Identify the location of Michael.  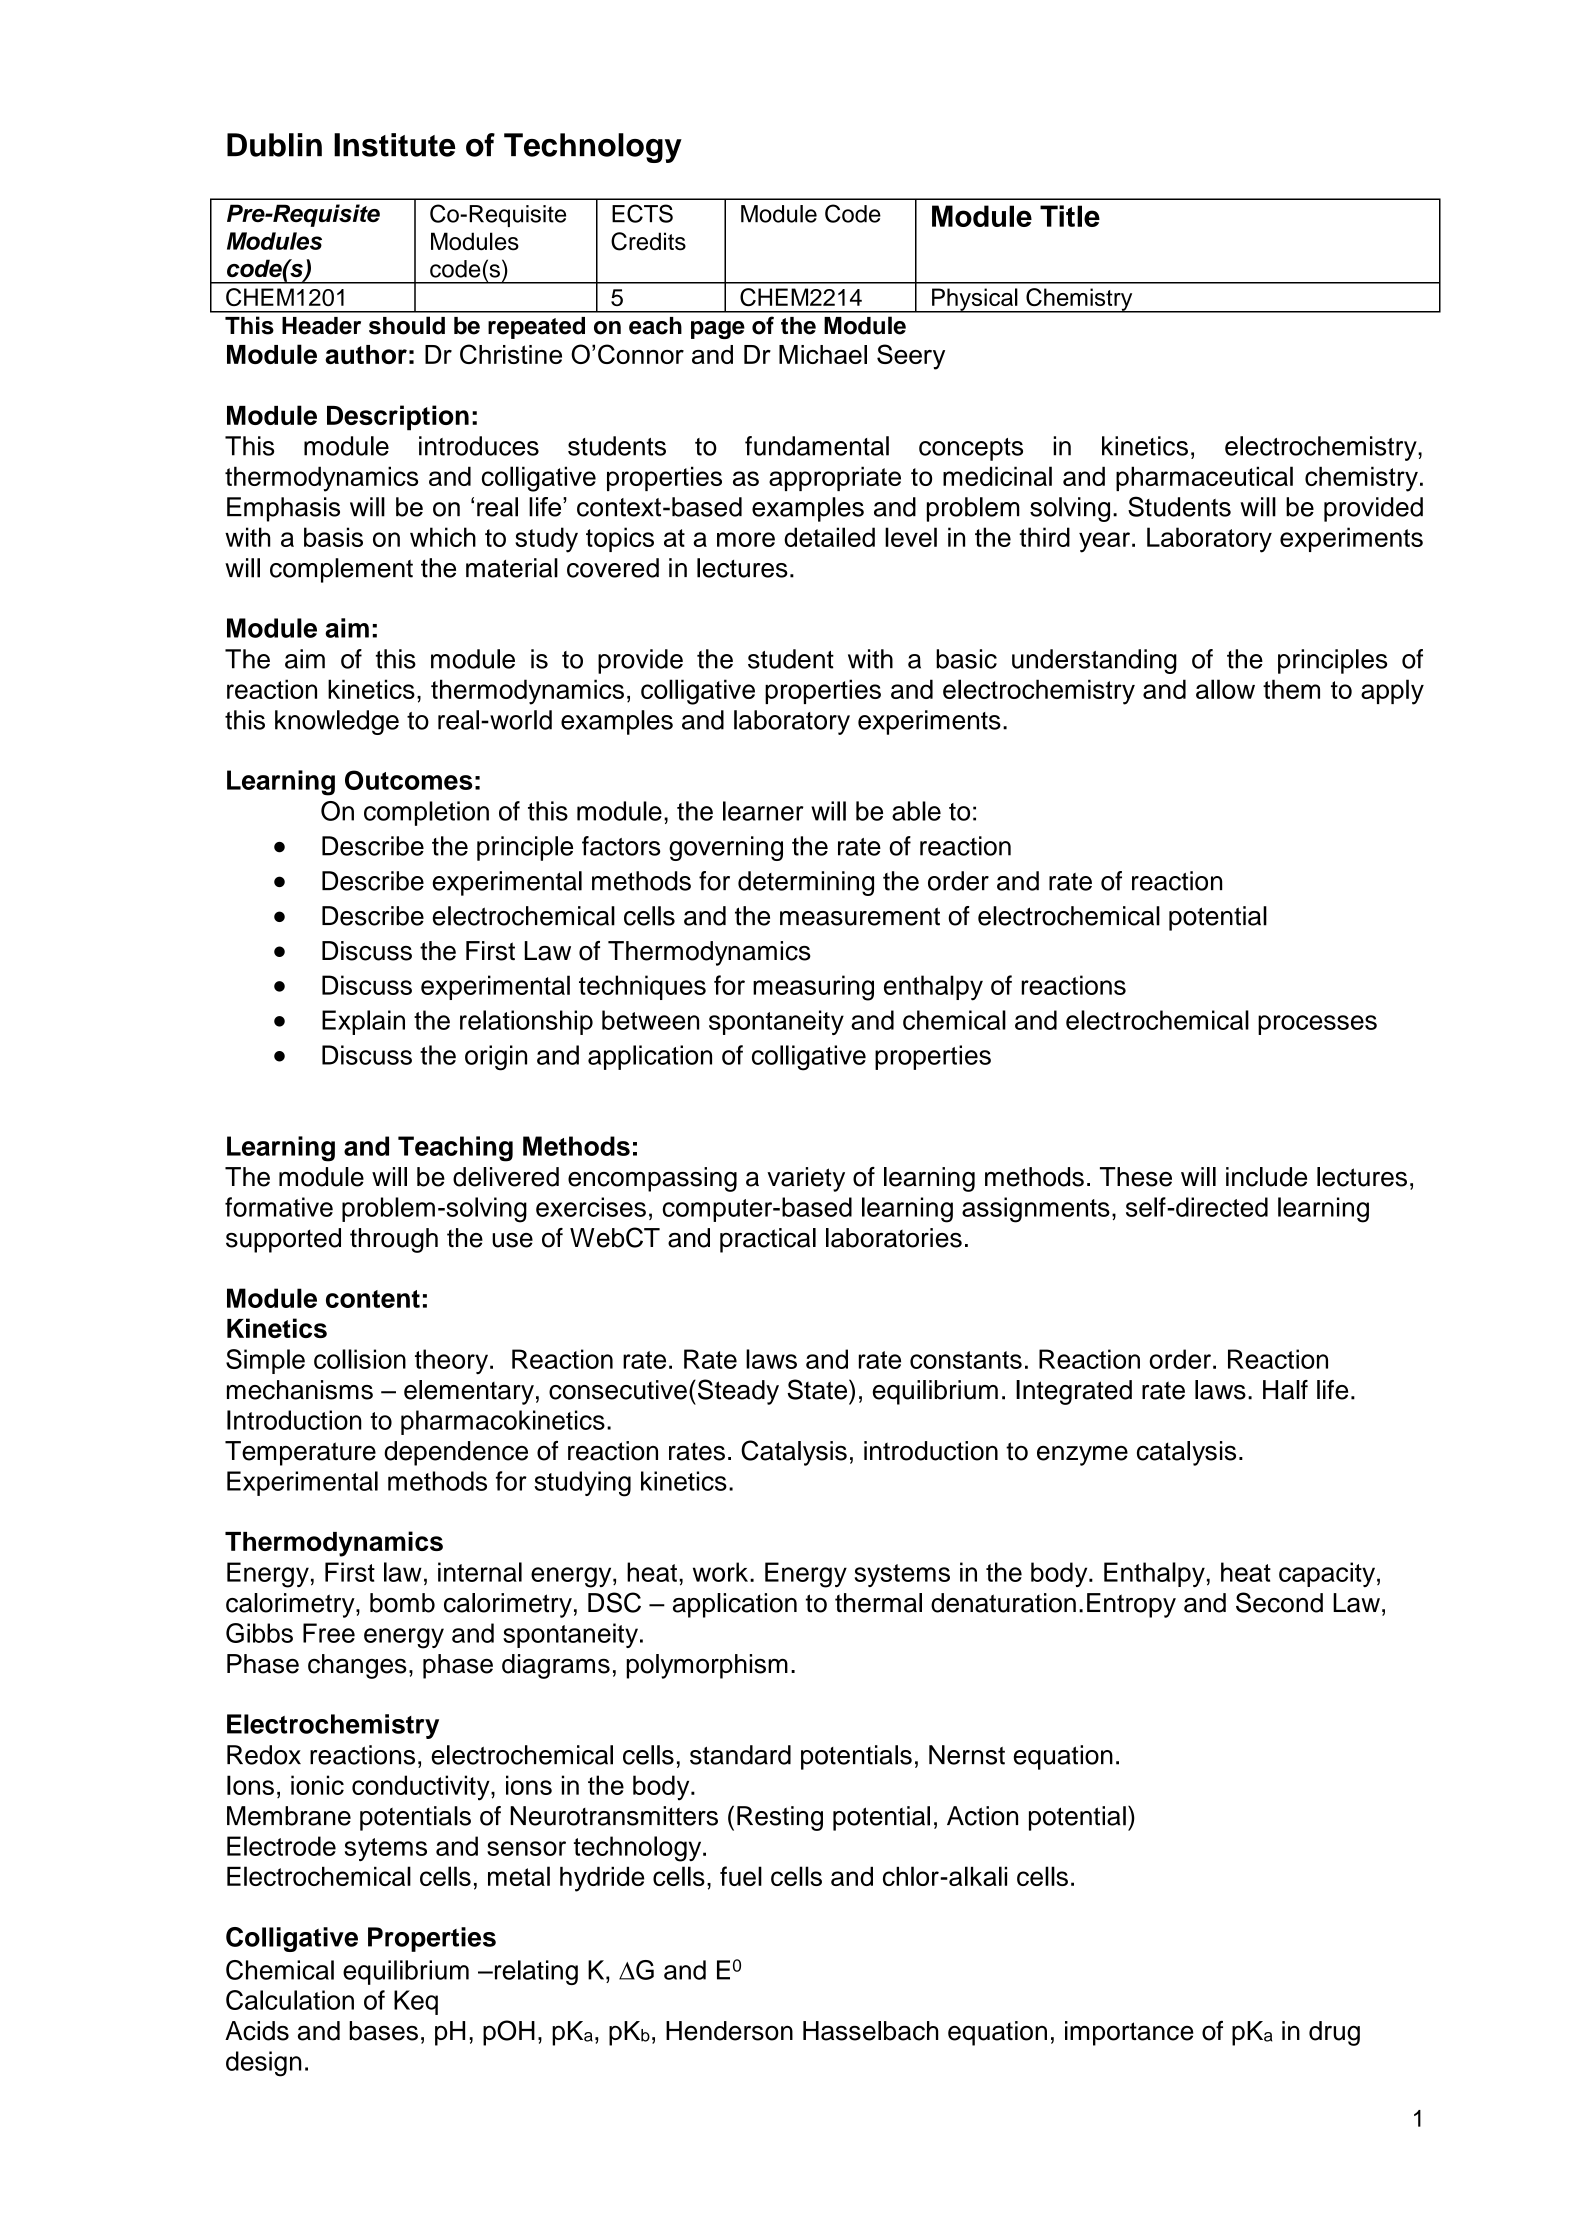
(823, 354).
